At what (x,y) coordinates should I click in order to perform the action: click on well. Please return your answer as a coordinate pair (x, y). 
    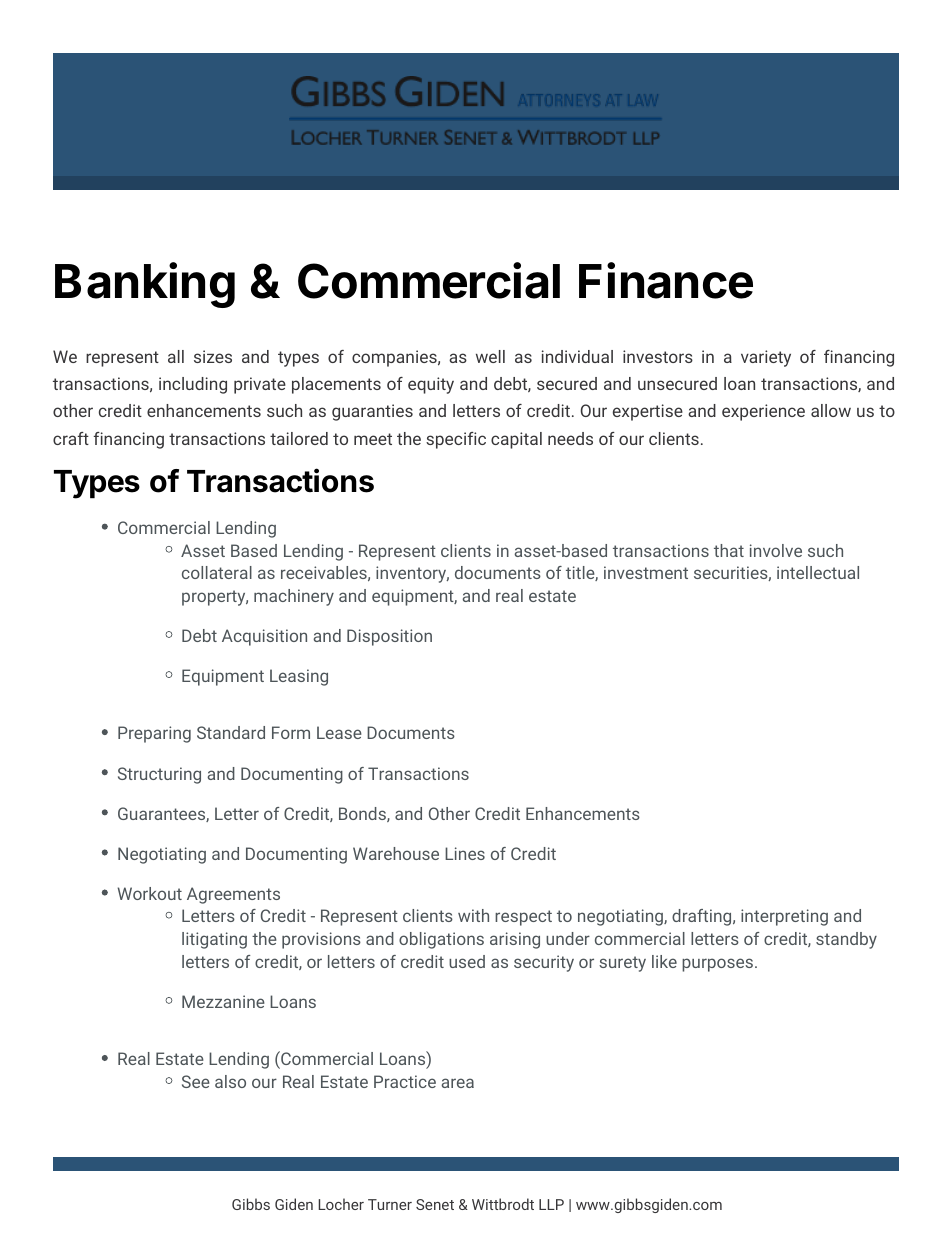
    Looking at the image, I should click on (490, 356).
